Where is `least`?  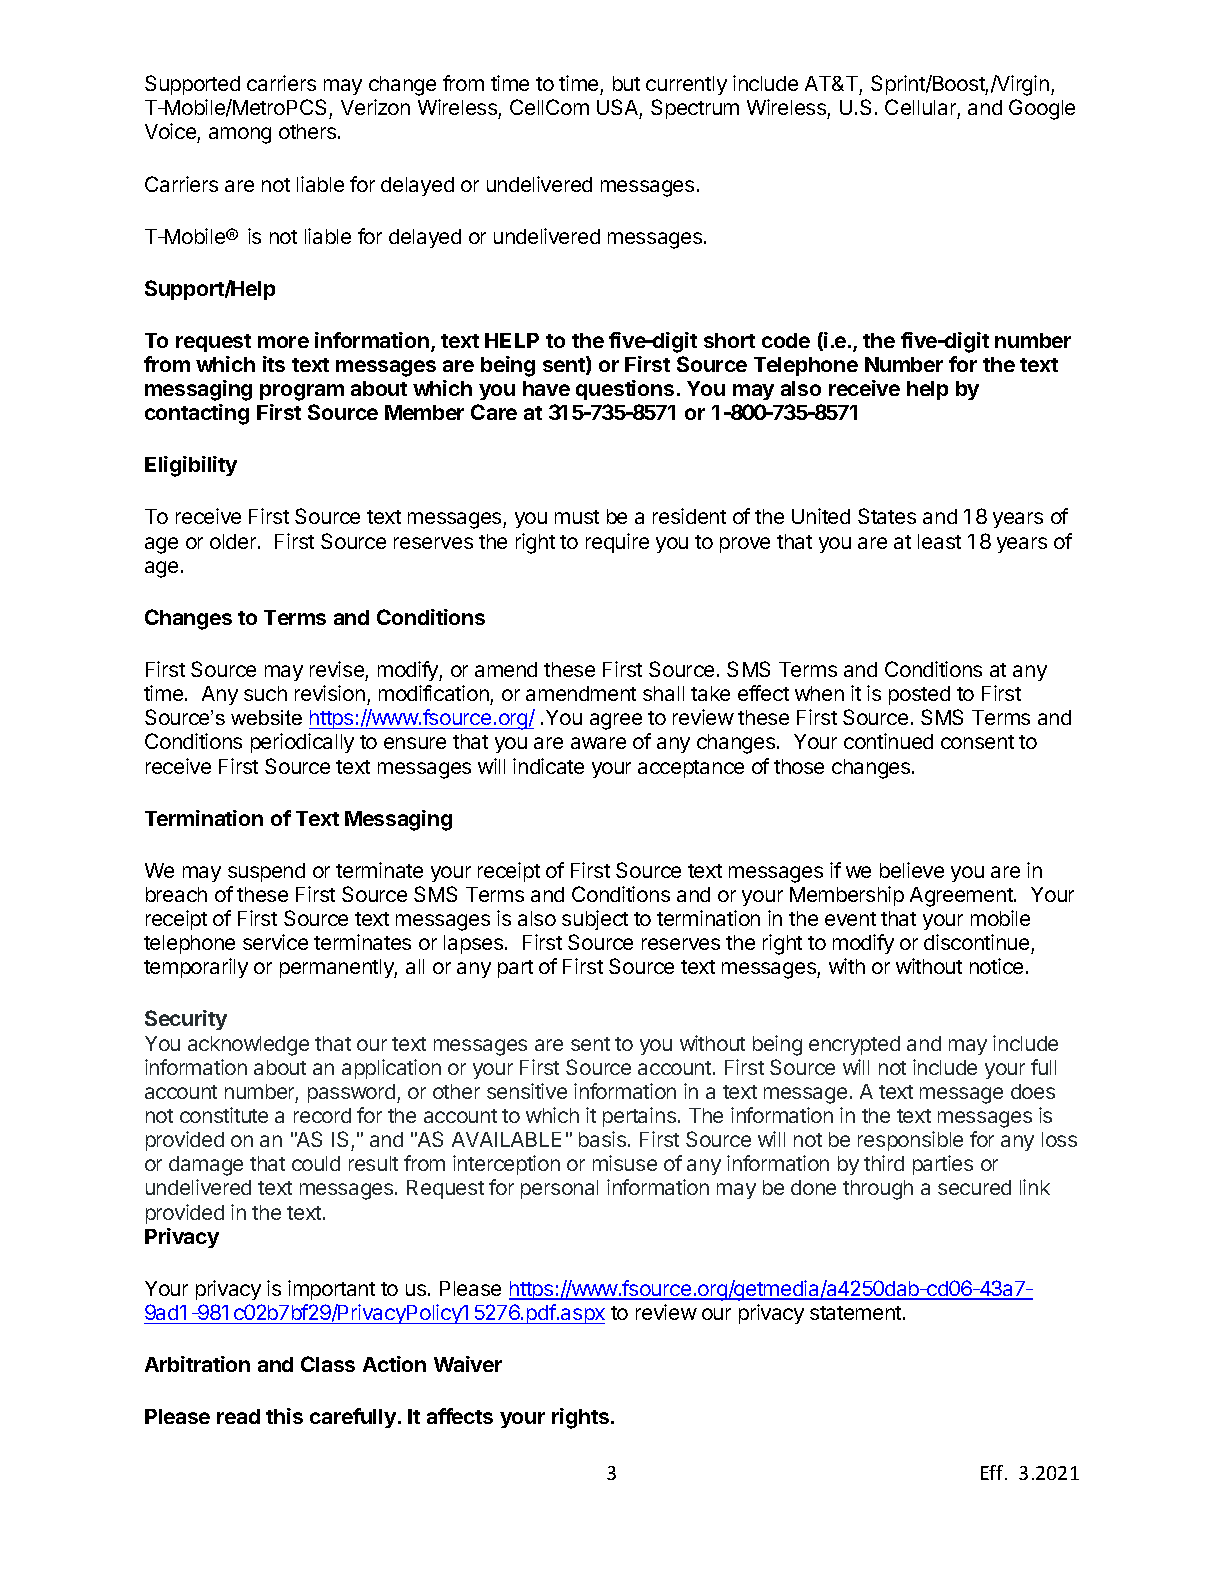 least is located at coordinates (939, 541).
